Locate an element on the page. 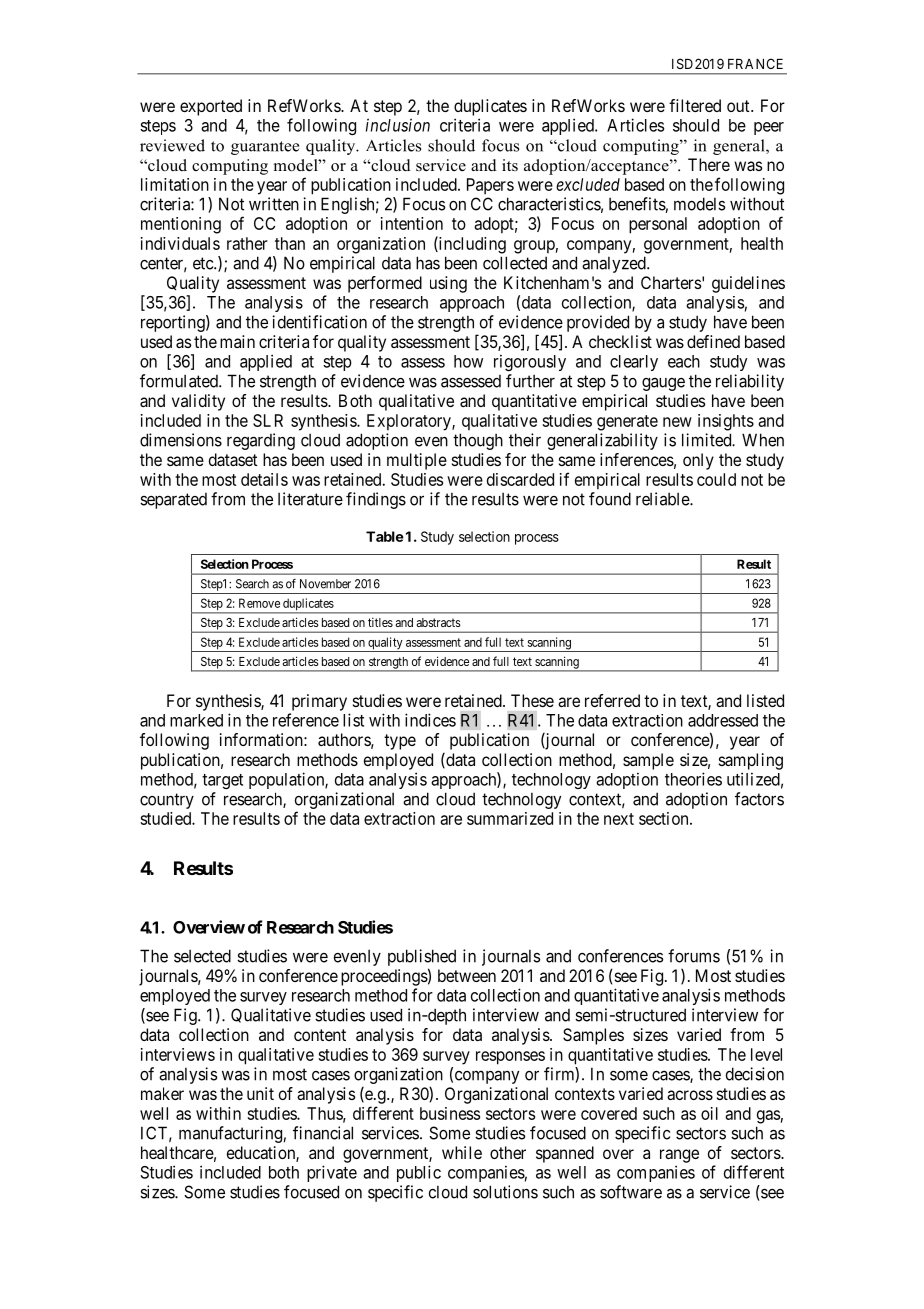 The height and width of the document is (1309, 924). details is located at coordinates (264, 479).
